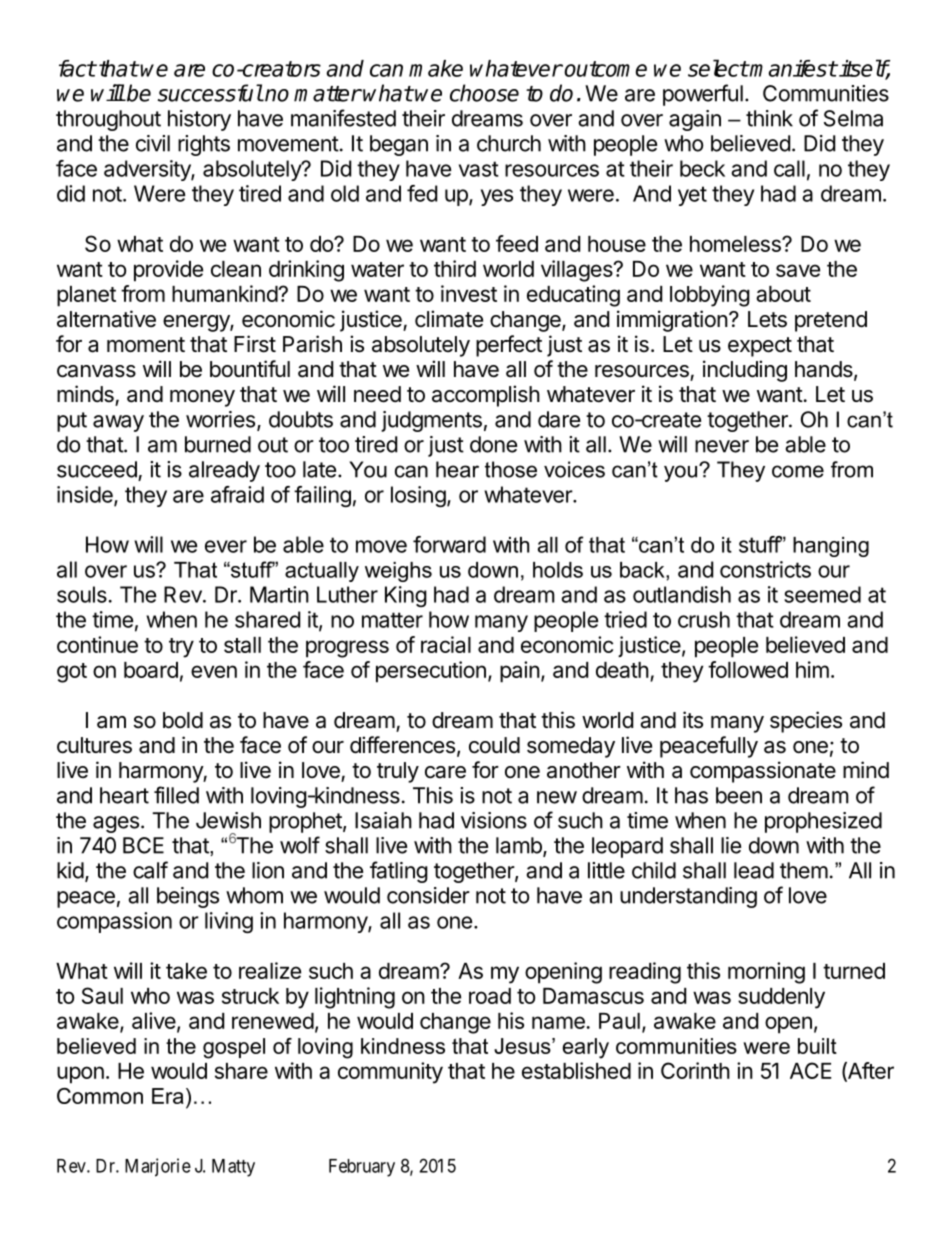 The image size is (952, 1233). Describe the element at coordinates (769, 118) in the page. I see `think` at that location.
